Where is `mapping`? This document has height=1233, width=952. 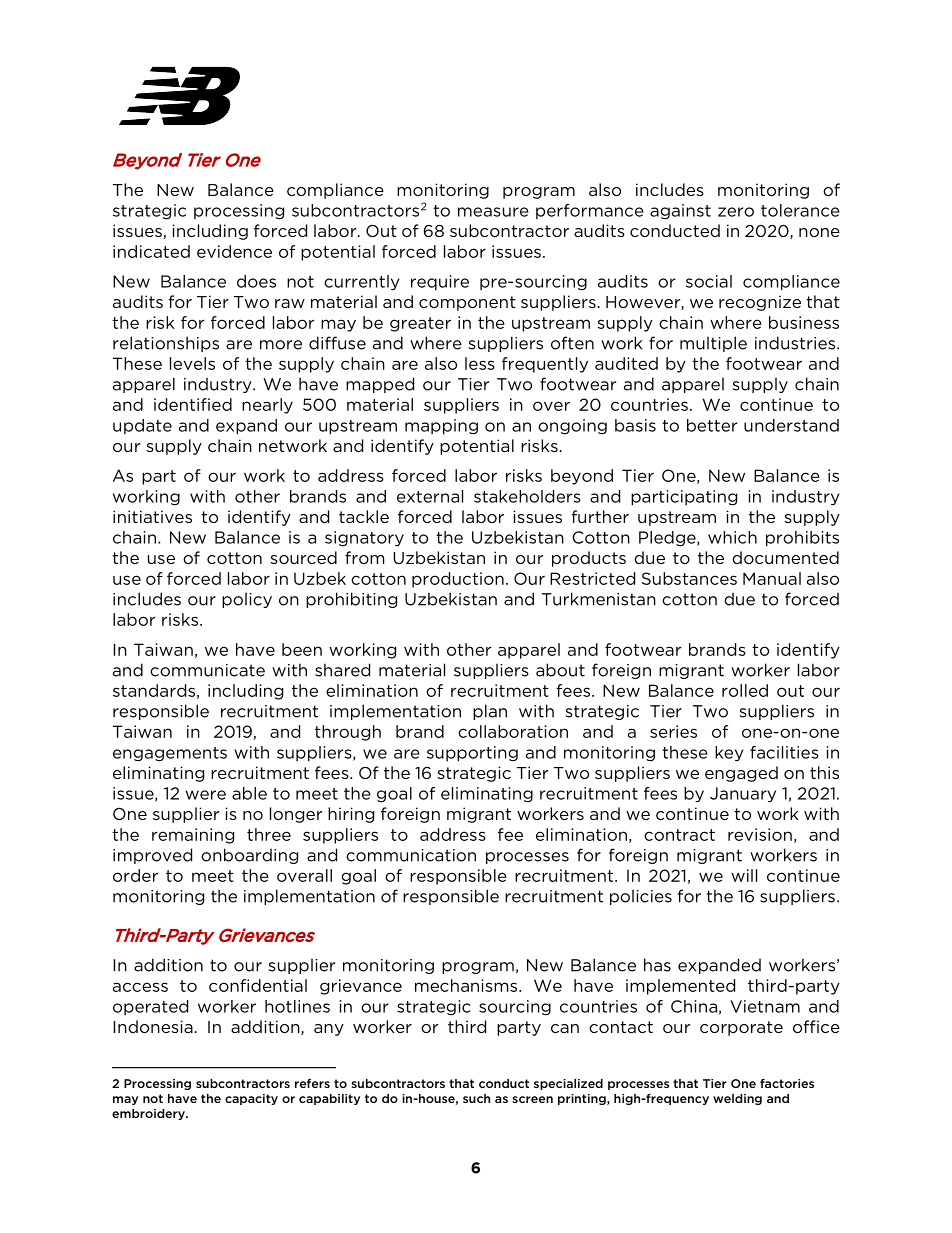 mapping is located at coordinates (441, 427).
